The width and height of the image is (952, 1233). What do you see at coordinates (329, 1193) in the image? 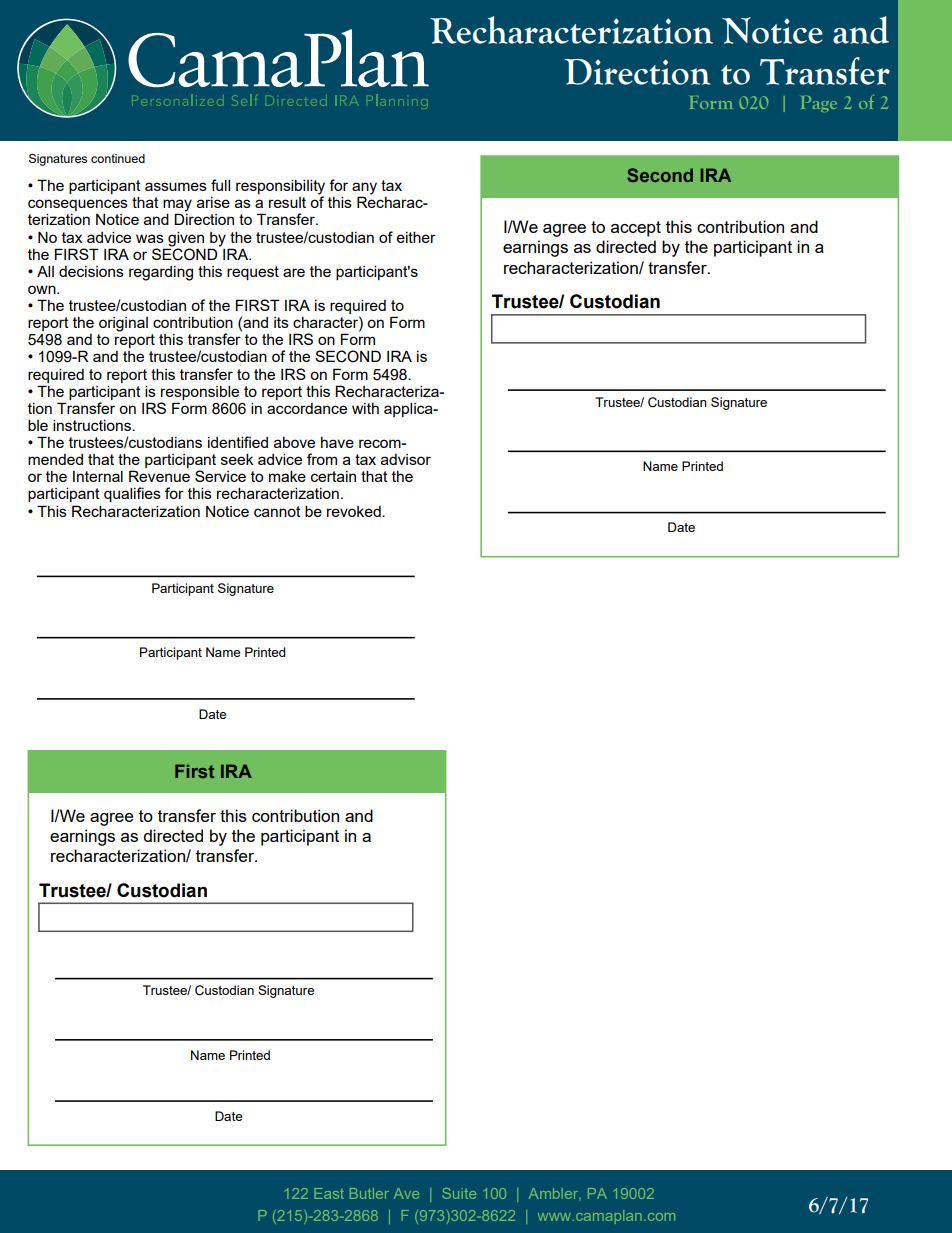
I see `East` at bounding box center [329, 1193].
